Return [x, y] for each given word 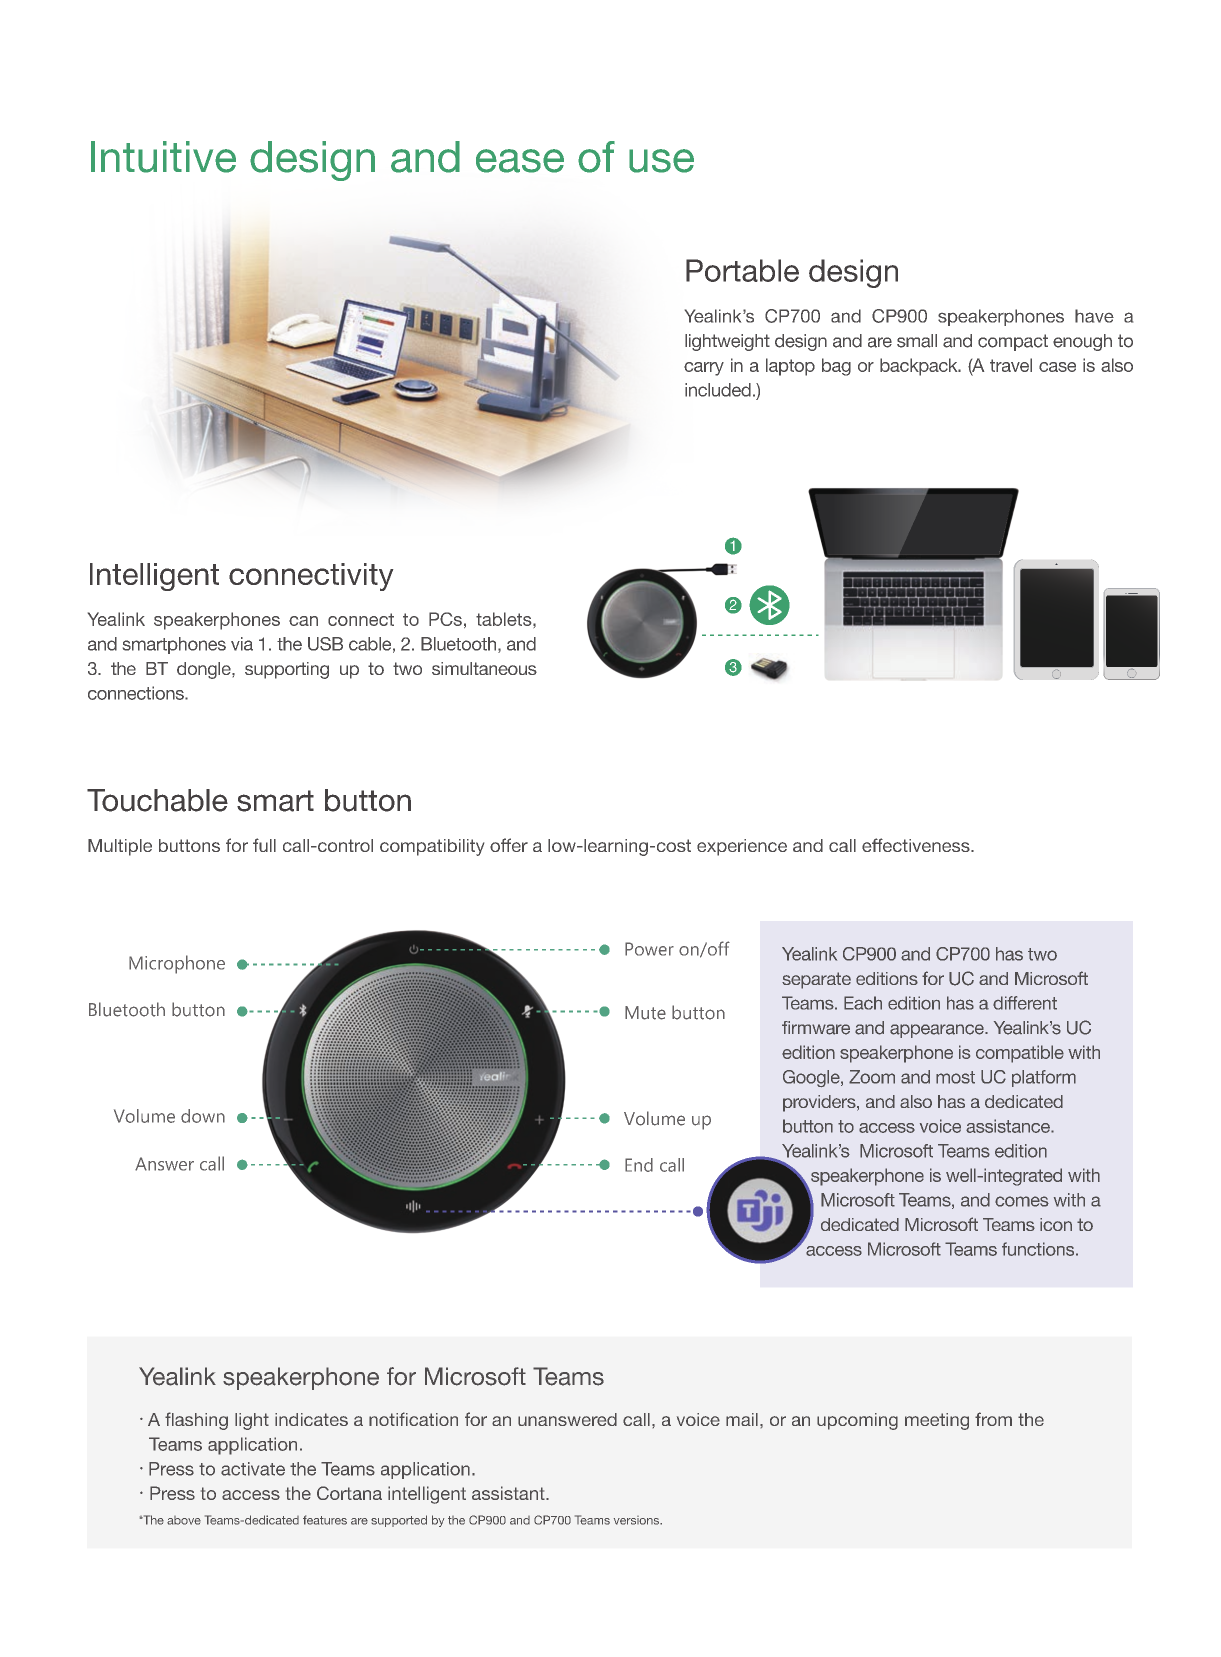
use [661, 161]
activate [253, 1469]
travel [1011, 365]
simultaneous [484, 668]
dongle [205, 670]
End [639, 1165]
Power [649, 949]
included [718, 390]
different [1025, 1003]
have [1094, 316]
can [303, 621]
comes [1022, 1201]
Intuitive [163, 157]
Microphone [177, 964]
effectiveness [917, 845]
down [203, 1116]
